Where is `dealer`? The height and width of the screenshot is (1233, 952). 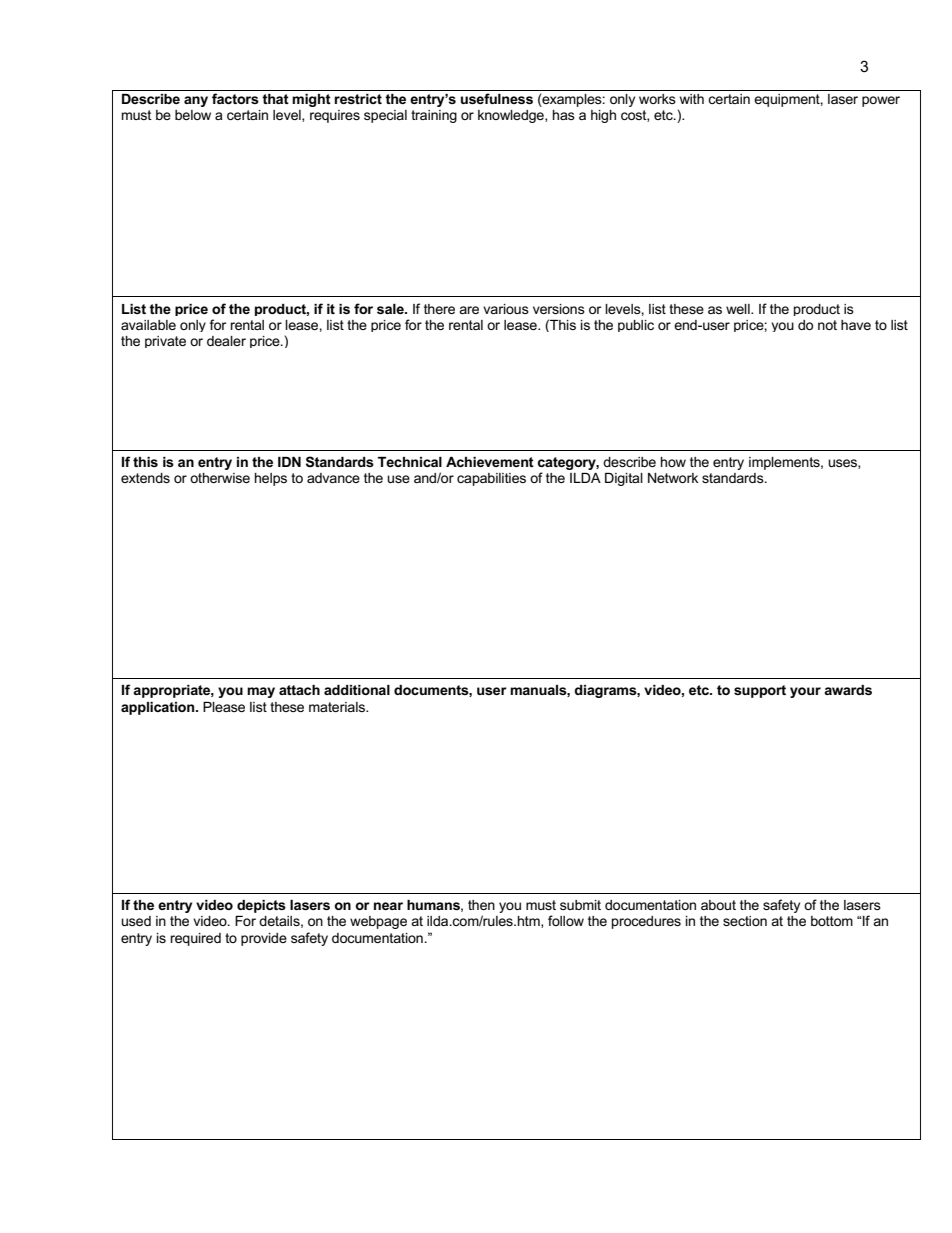 dealer is located at coordinates (226, 341).
